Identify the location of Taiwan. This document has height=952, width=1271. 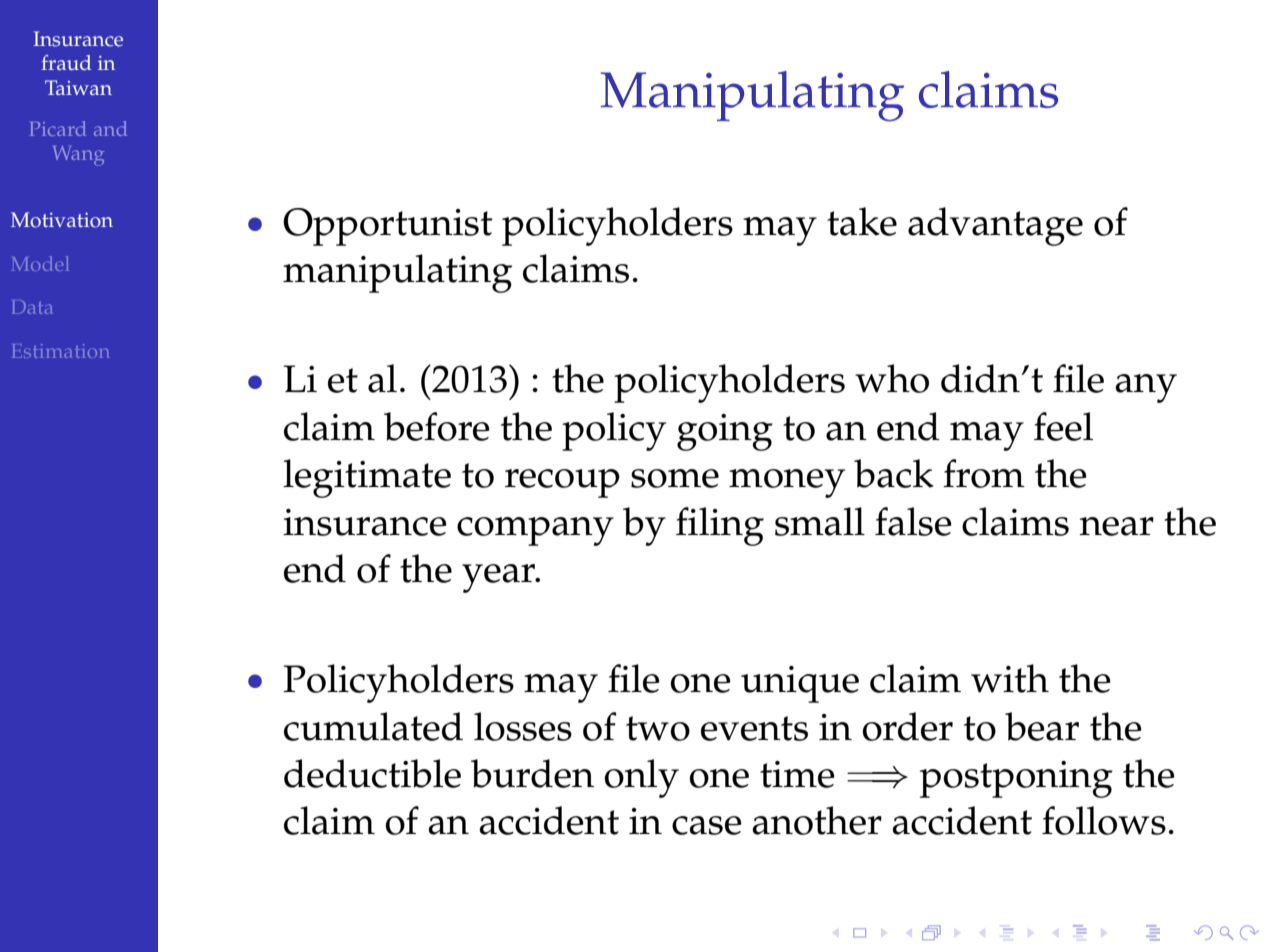
(78, 87).
